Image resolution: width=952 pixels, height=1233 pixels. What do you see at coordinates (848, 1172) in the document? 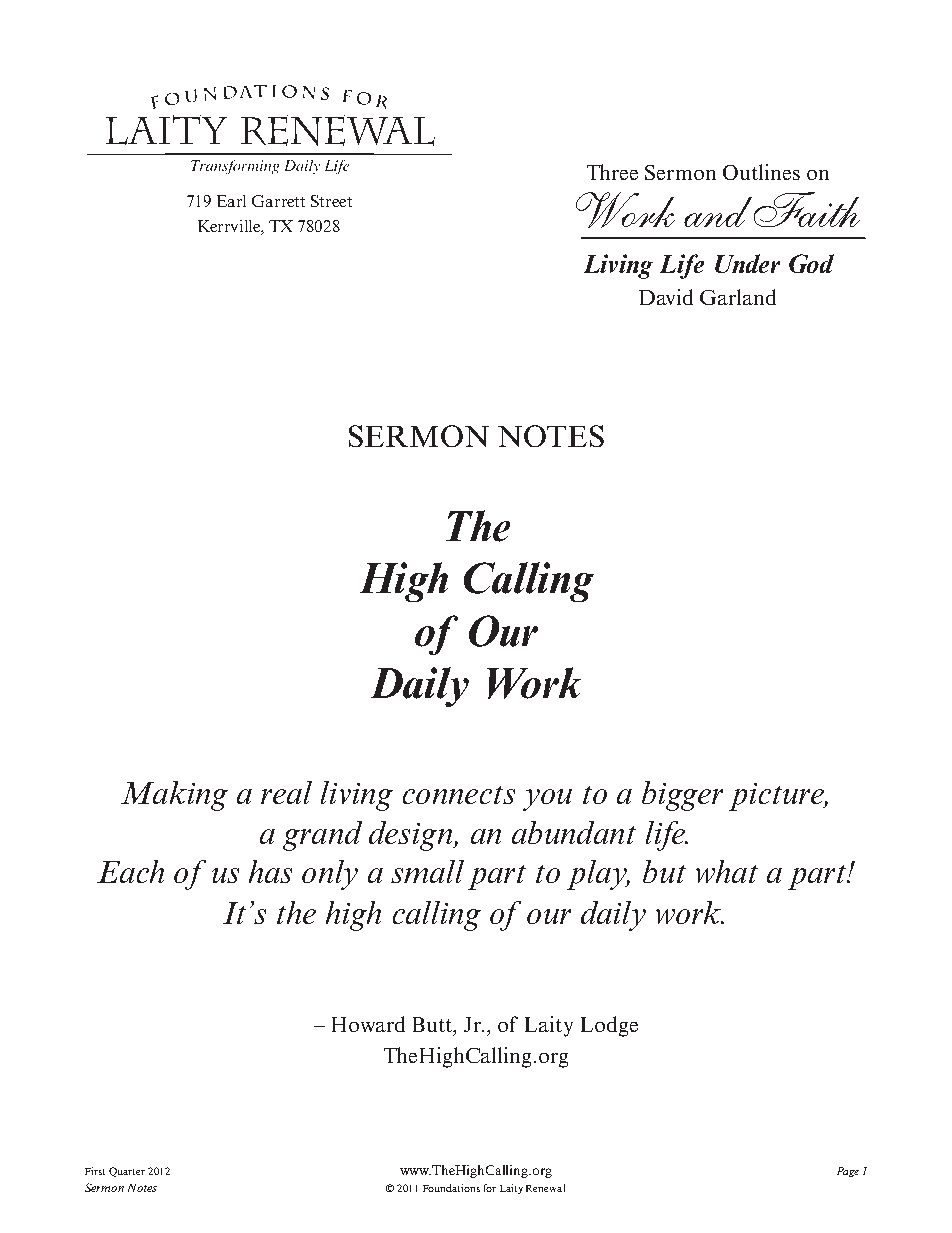
I see `Page` at bounding box center [848, 1172].
